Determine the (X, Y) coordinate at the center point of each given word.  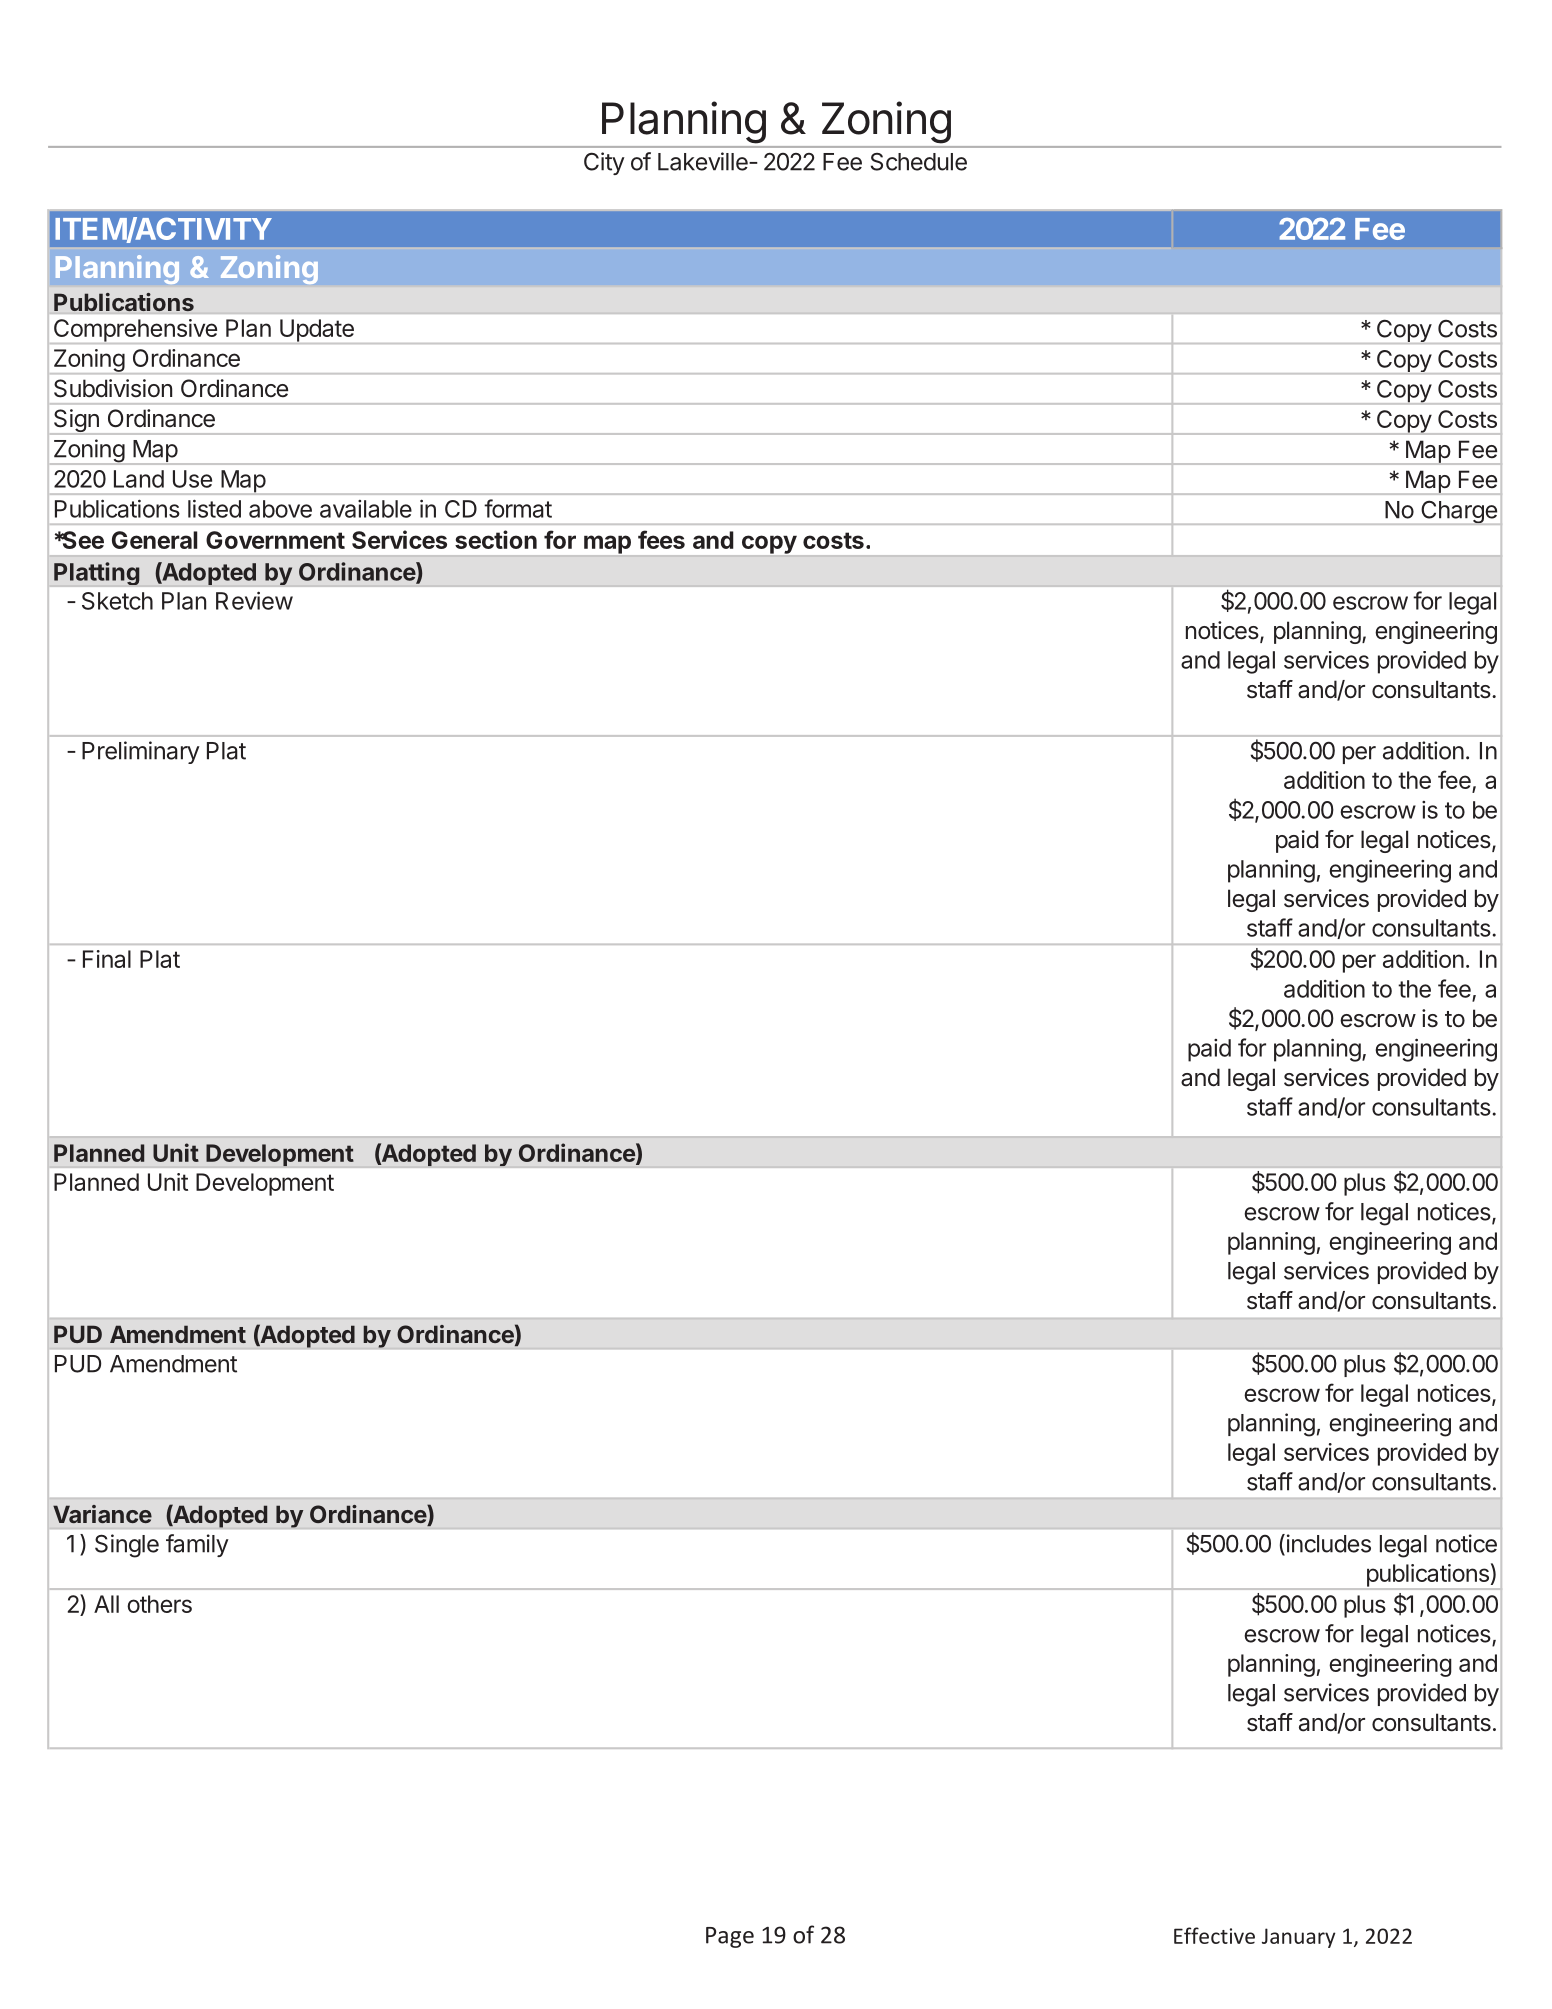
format (518, 508)
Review (254, 600)
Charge (1459, 512)
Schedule (919, 162)
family (197, 1545)
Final (107, 959)
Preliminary (141, 752)
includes (1327, 1544)
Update (317, 331)
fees (661, 539)
